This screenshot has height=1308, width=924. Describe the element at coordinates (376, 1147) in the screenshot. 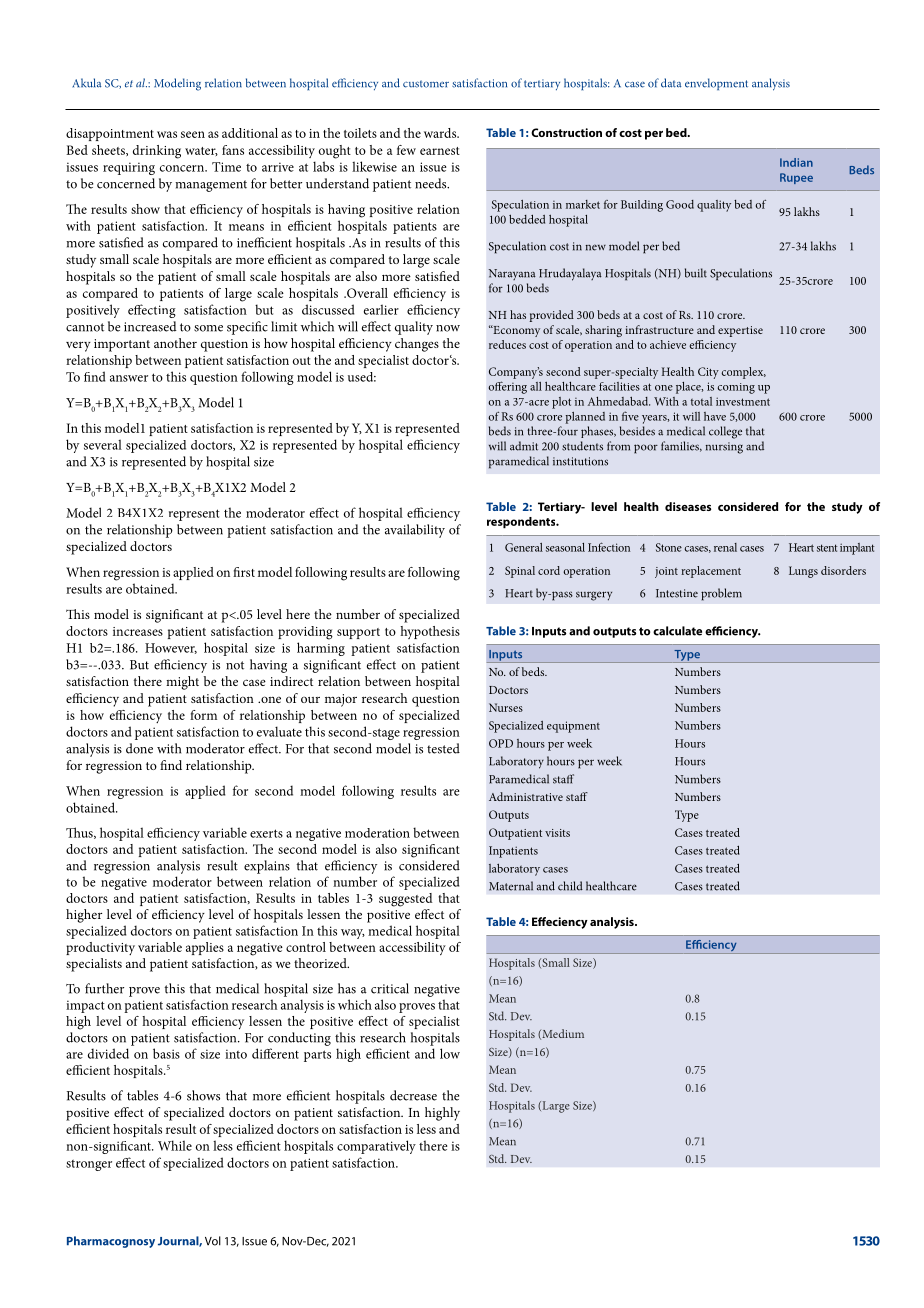

I see `comparatively` at that location.
